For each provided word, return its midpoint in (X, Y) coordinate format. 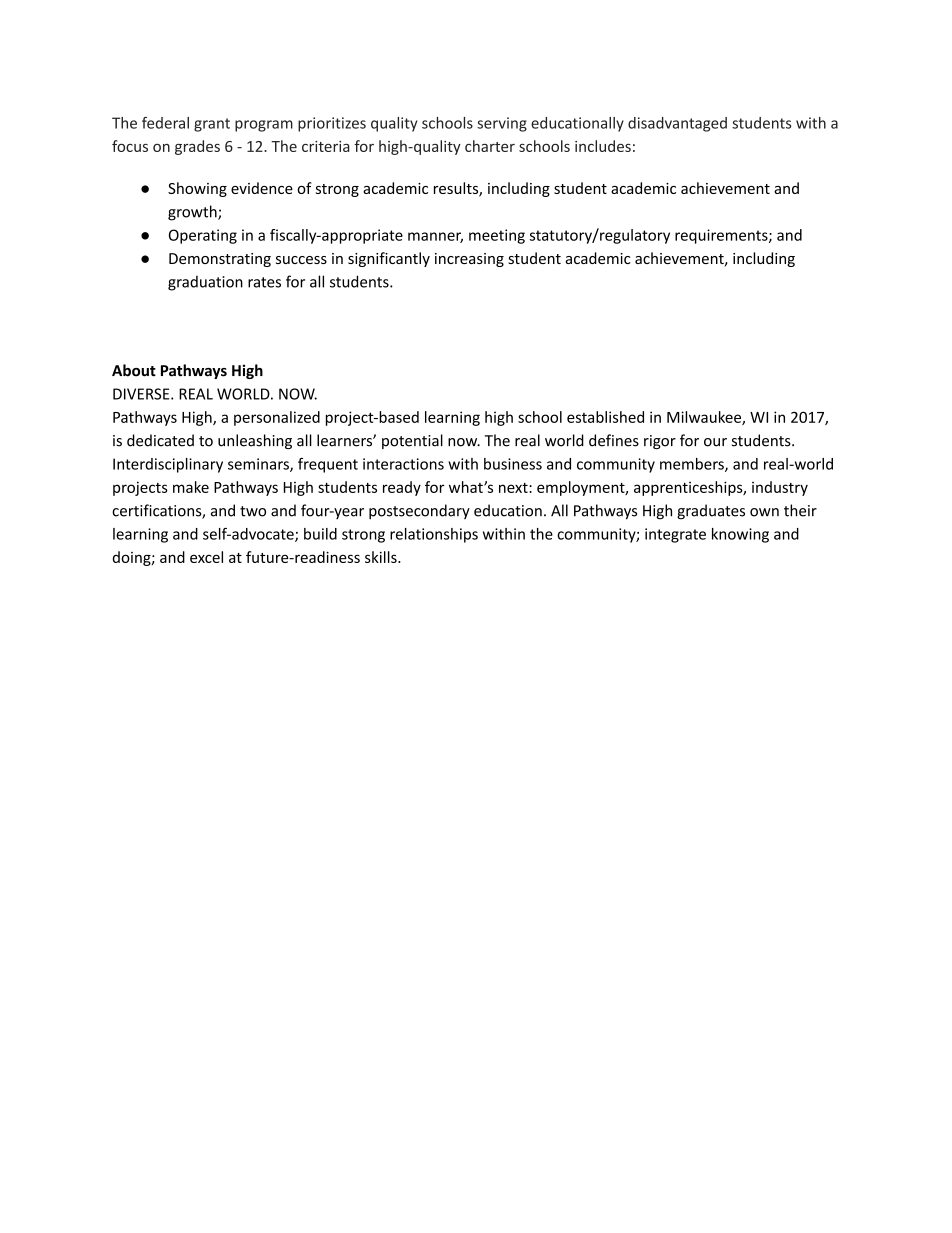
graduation (205, 283)
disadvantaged (677, 124)
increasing (469, 260)
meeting (497, 236)
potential (412, 441)
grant (212, 125)
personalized (277, 418)
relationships (434, 535)
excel (206, 557)
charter (490, 146)
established (605, 417)
